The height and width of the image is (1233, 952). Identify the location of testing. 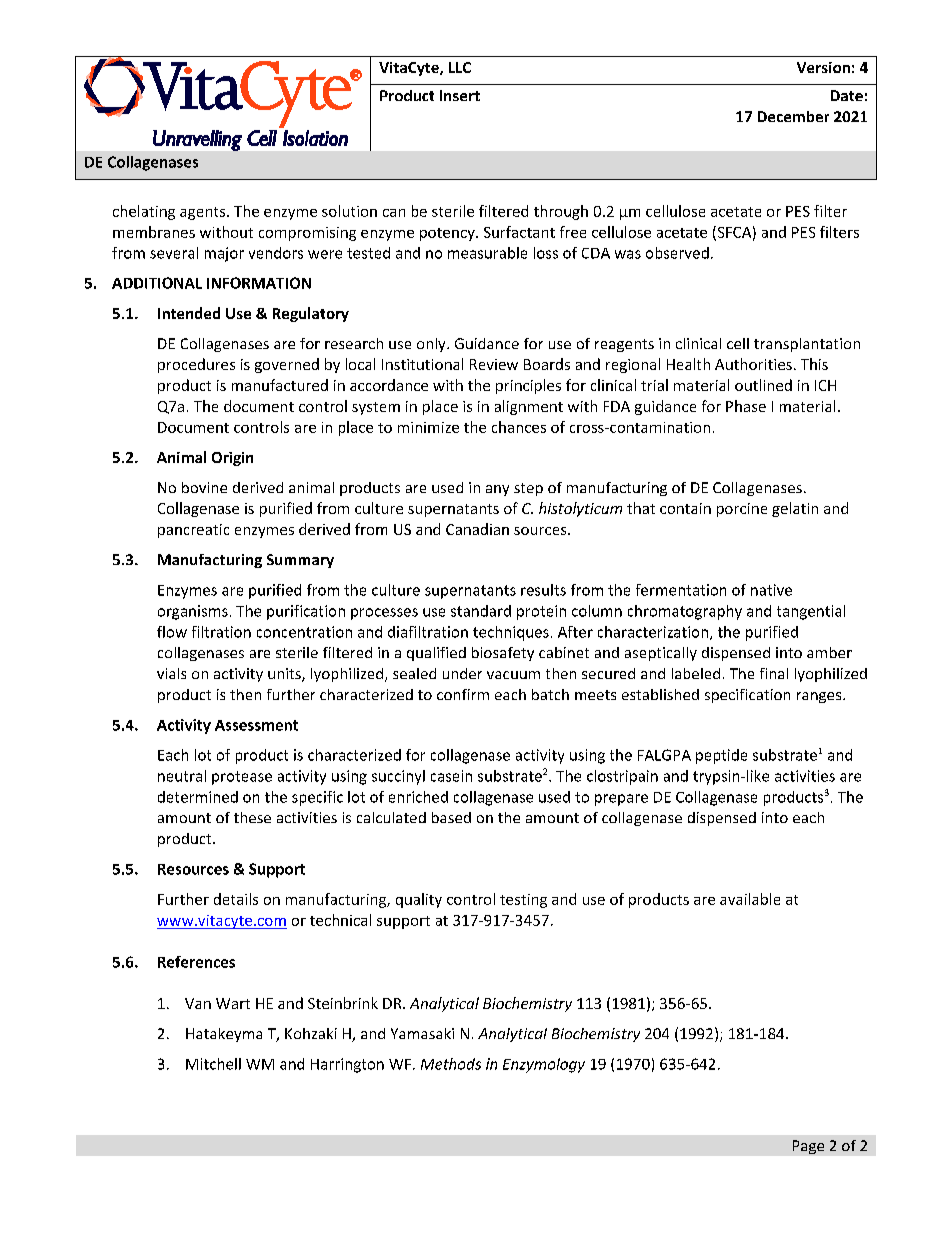
(523, 901).
